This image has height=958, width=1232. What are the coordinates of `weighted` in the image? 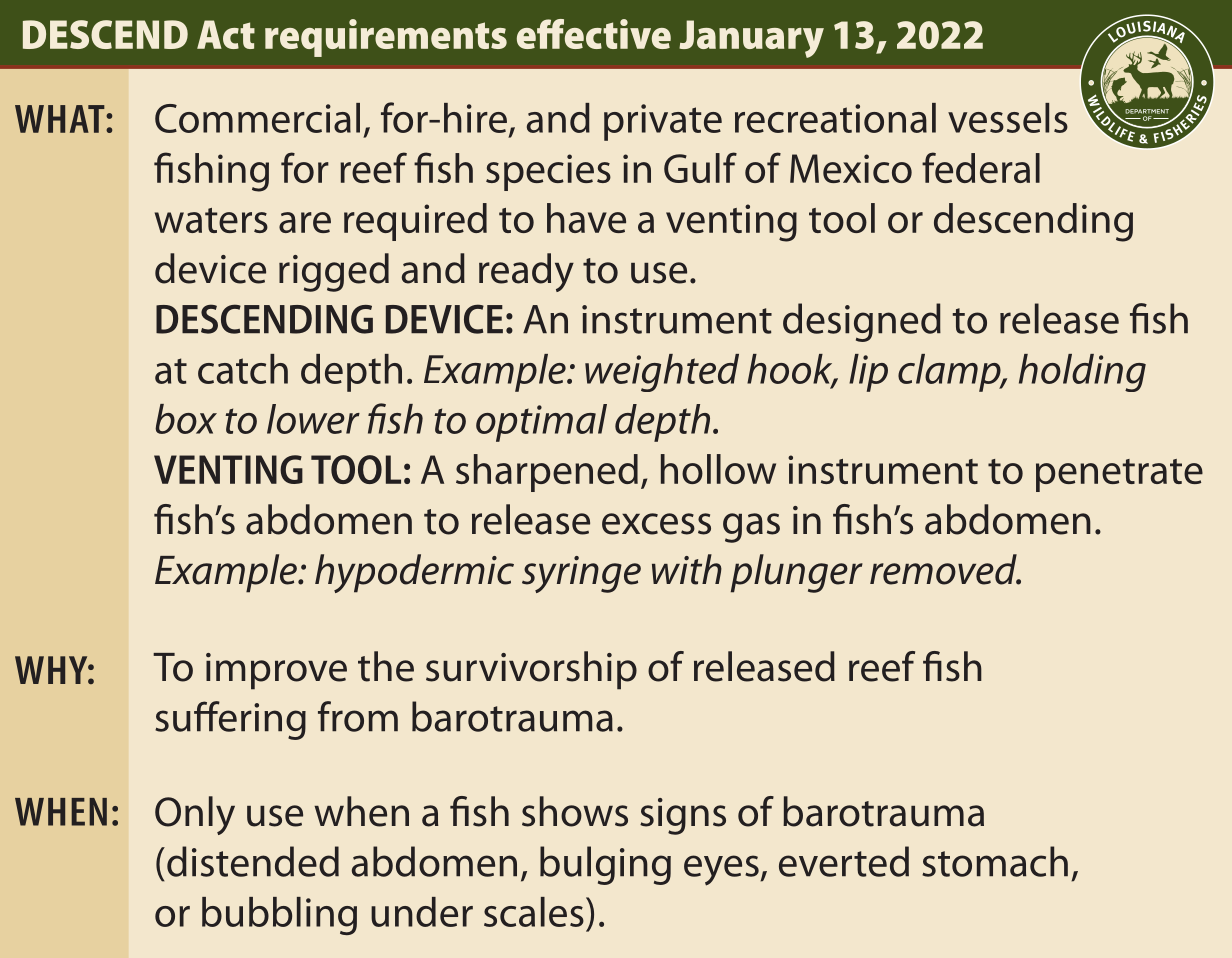 It's located at (662, 373).
